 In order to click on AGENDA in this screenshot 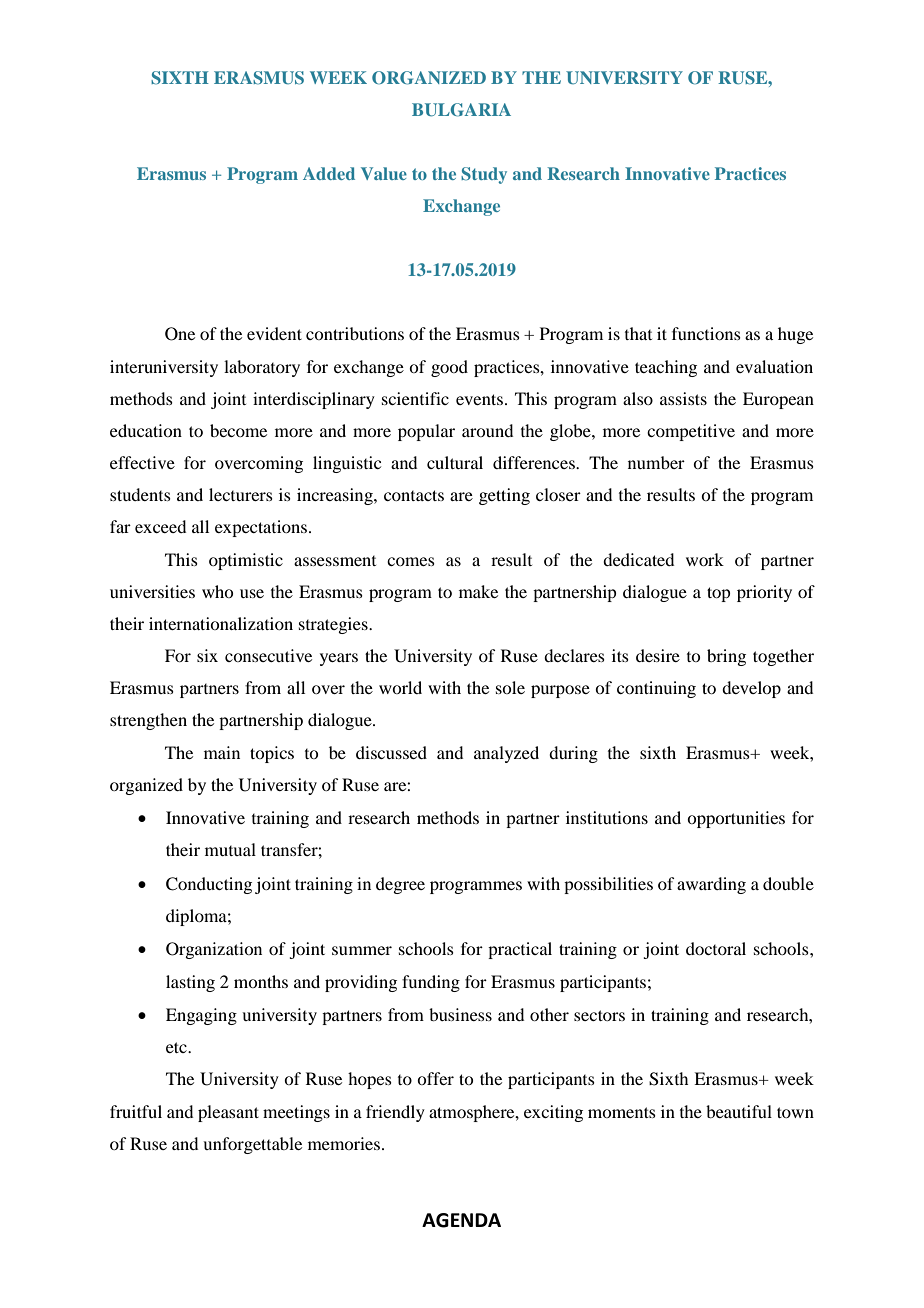, I will do `click(461, 1220)`.
